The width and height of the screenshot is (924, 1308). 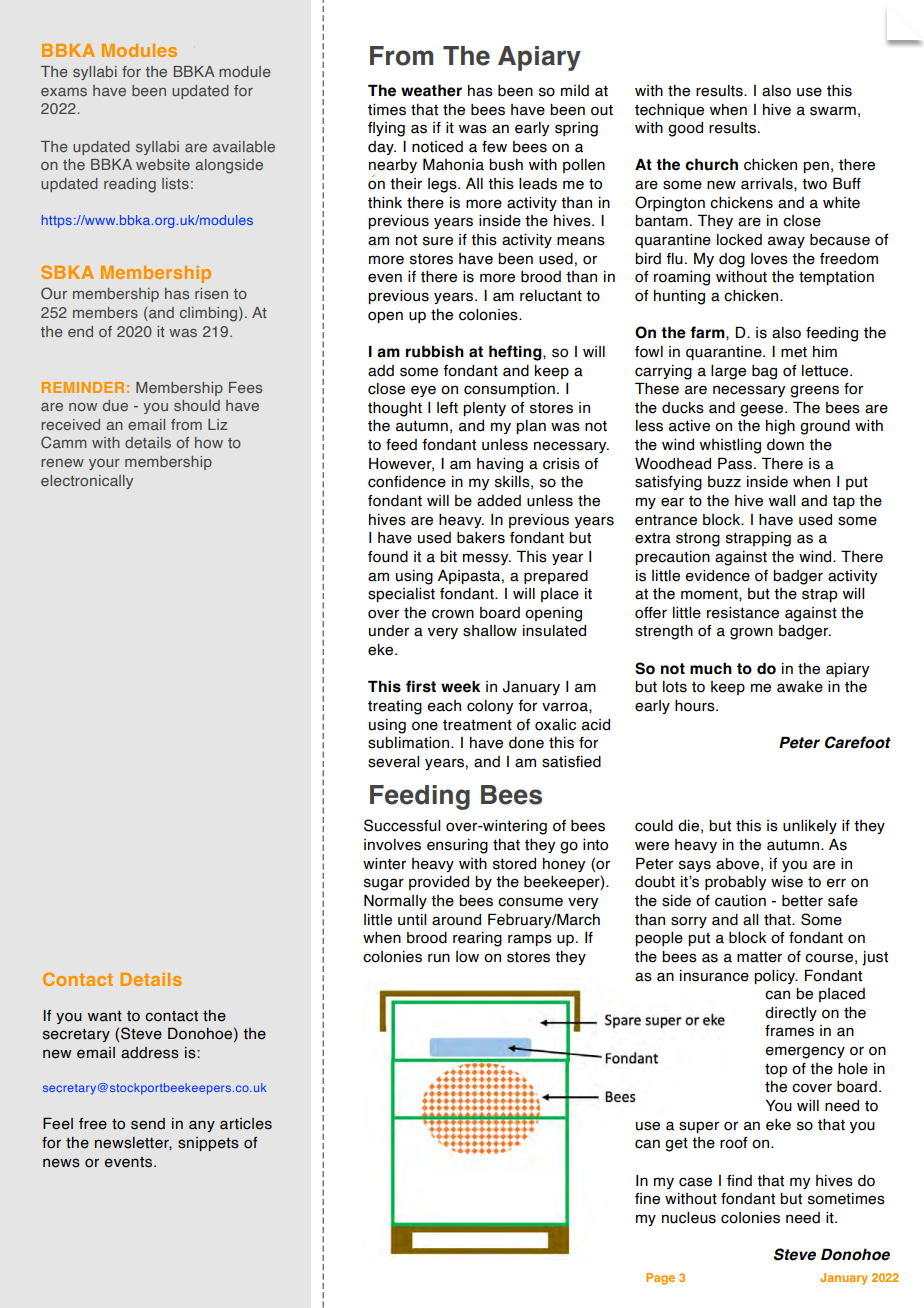 I want to click on website, so click(x=163, y=164).
